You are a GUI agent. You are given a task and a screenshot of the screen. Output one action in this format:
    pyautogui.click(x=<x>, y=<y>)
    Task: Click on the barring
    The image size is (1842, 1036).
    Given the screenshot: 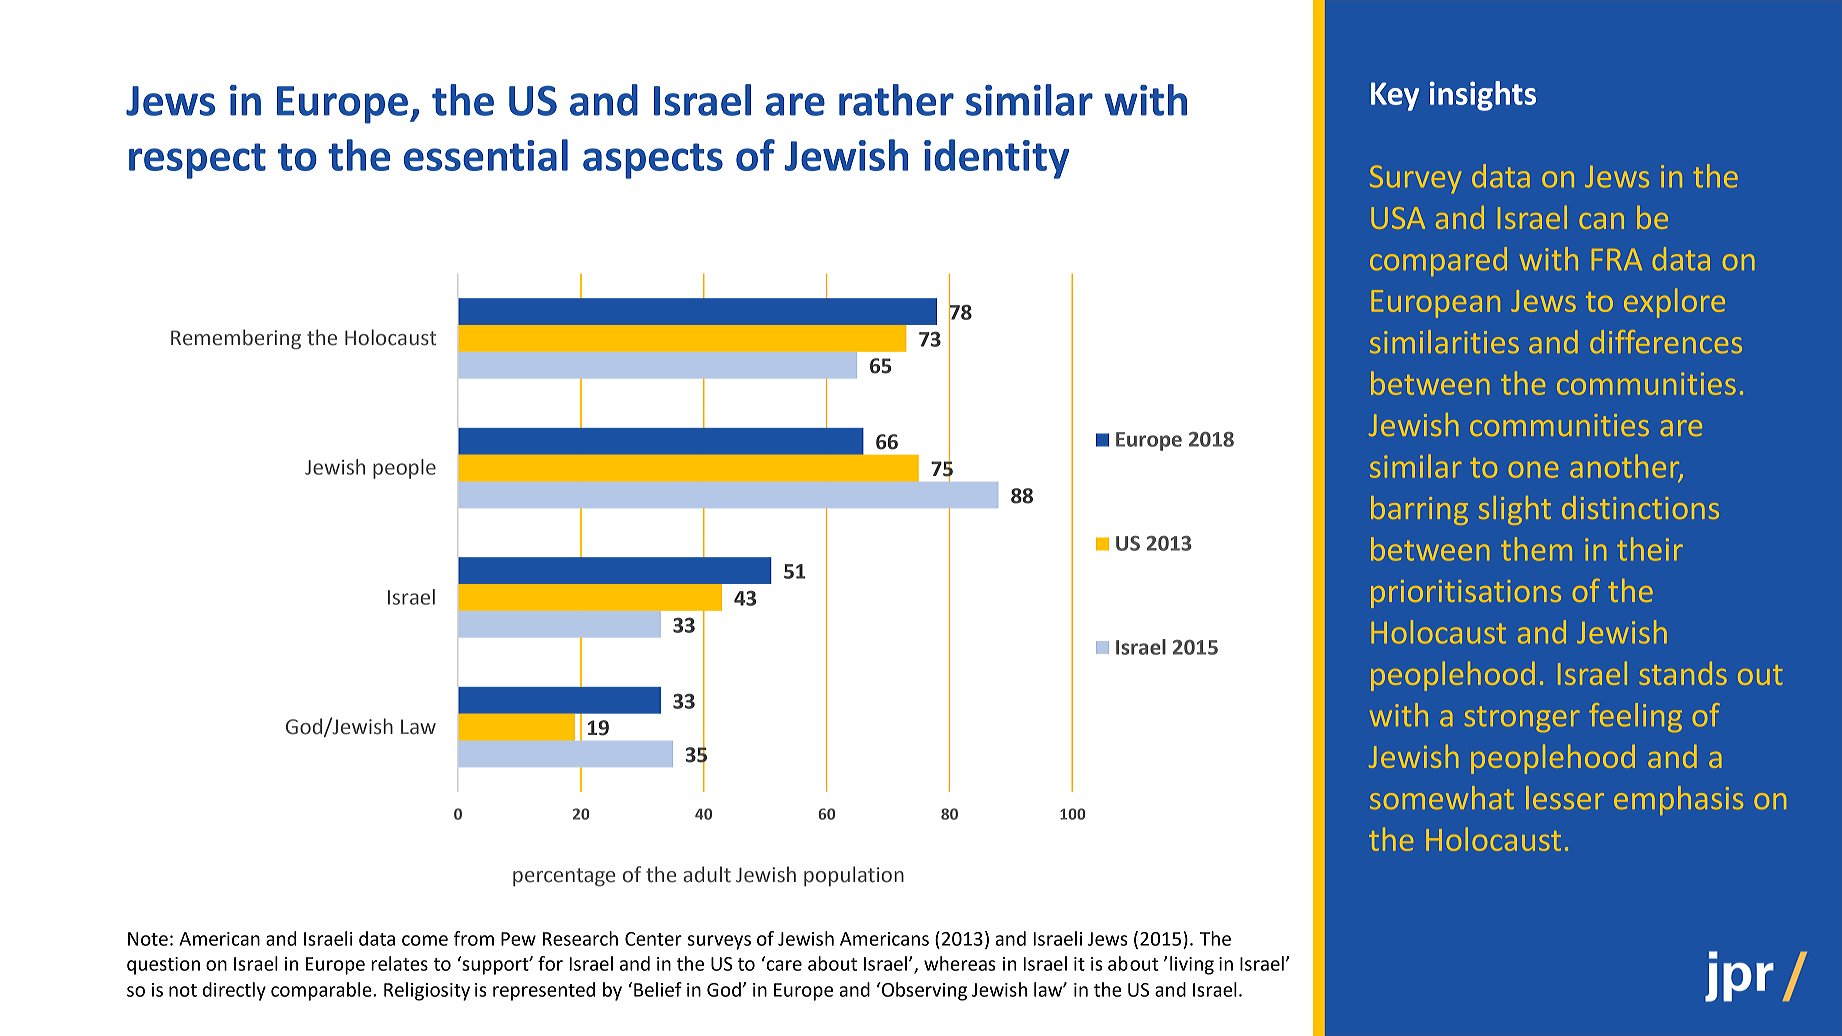 What is the action you would take?
    pyautogui.click(x=1419, y=510)
